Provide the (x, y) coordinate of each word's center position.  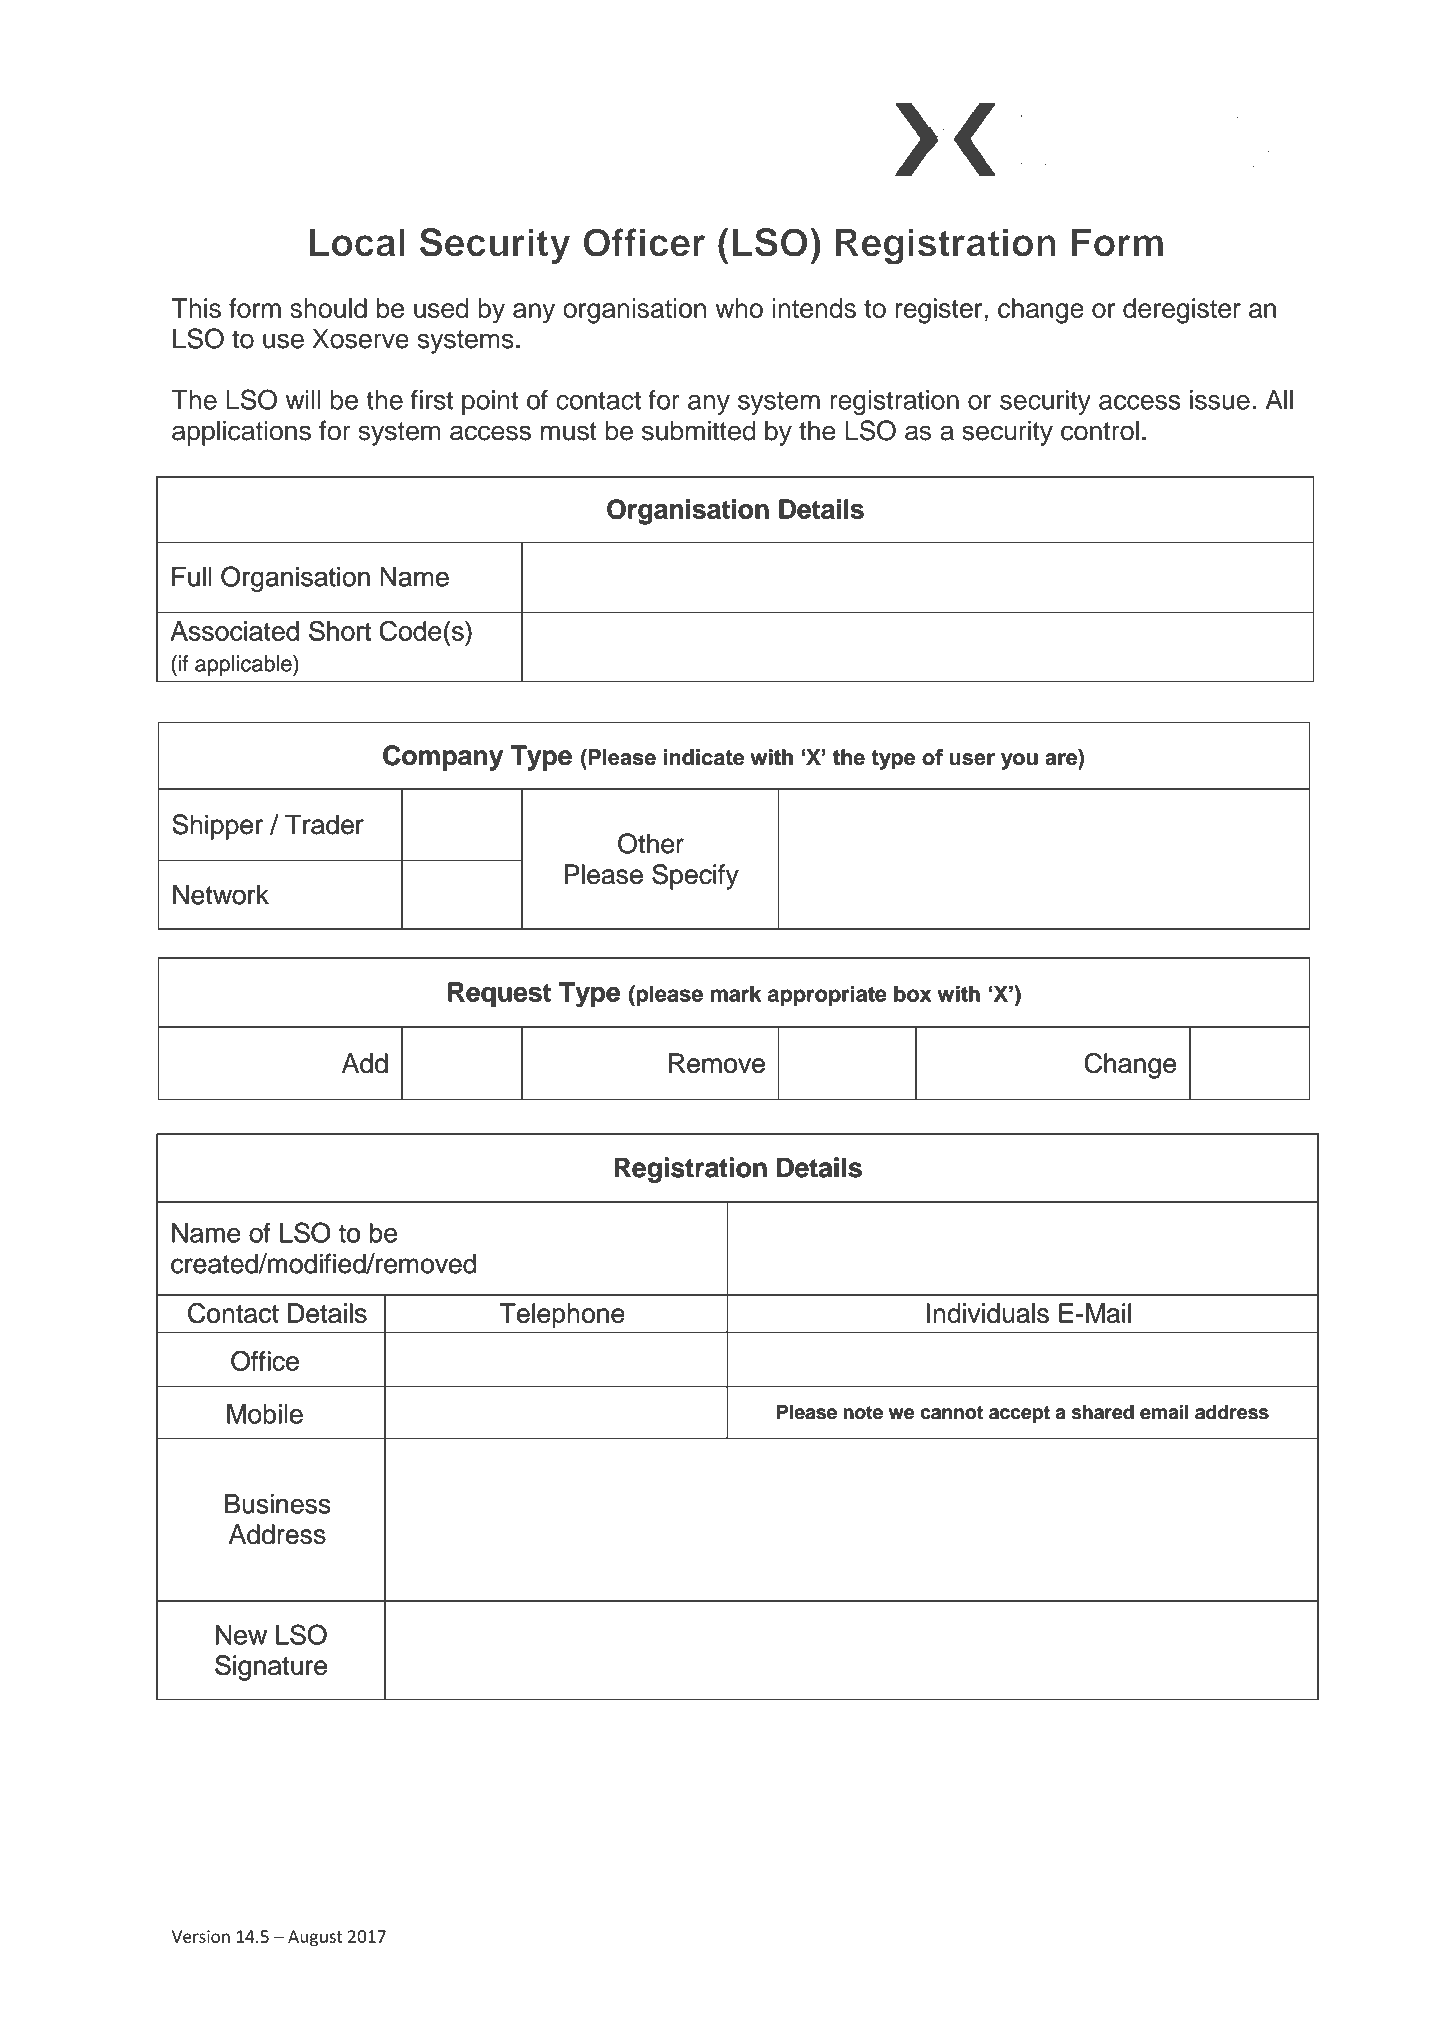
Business (277, 1504)
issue (1220, 400)
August (315, 1938)
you (1019, 761)
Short (340, 631)
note (863, 1413)
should (328, 308)
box (912, 994)
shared (1102, 1412)
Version (201, 1936)
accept (1019, 1414)
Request (499, 994)
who (739, 308)
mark (736, 994)
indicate (704, 757)
